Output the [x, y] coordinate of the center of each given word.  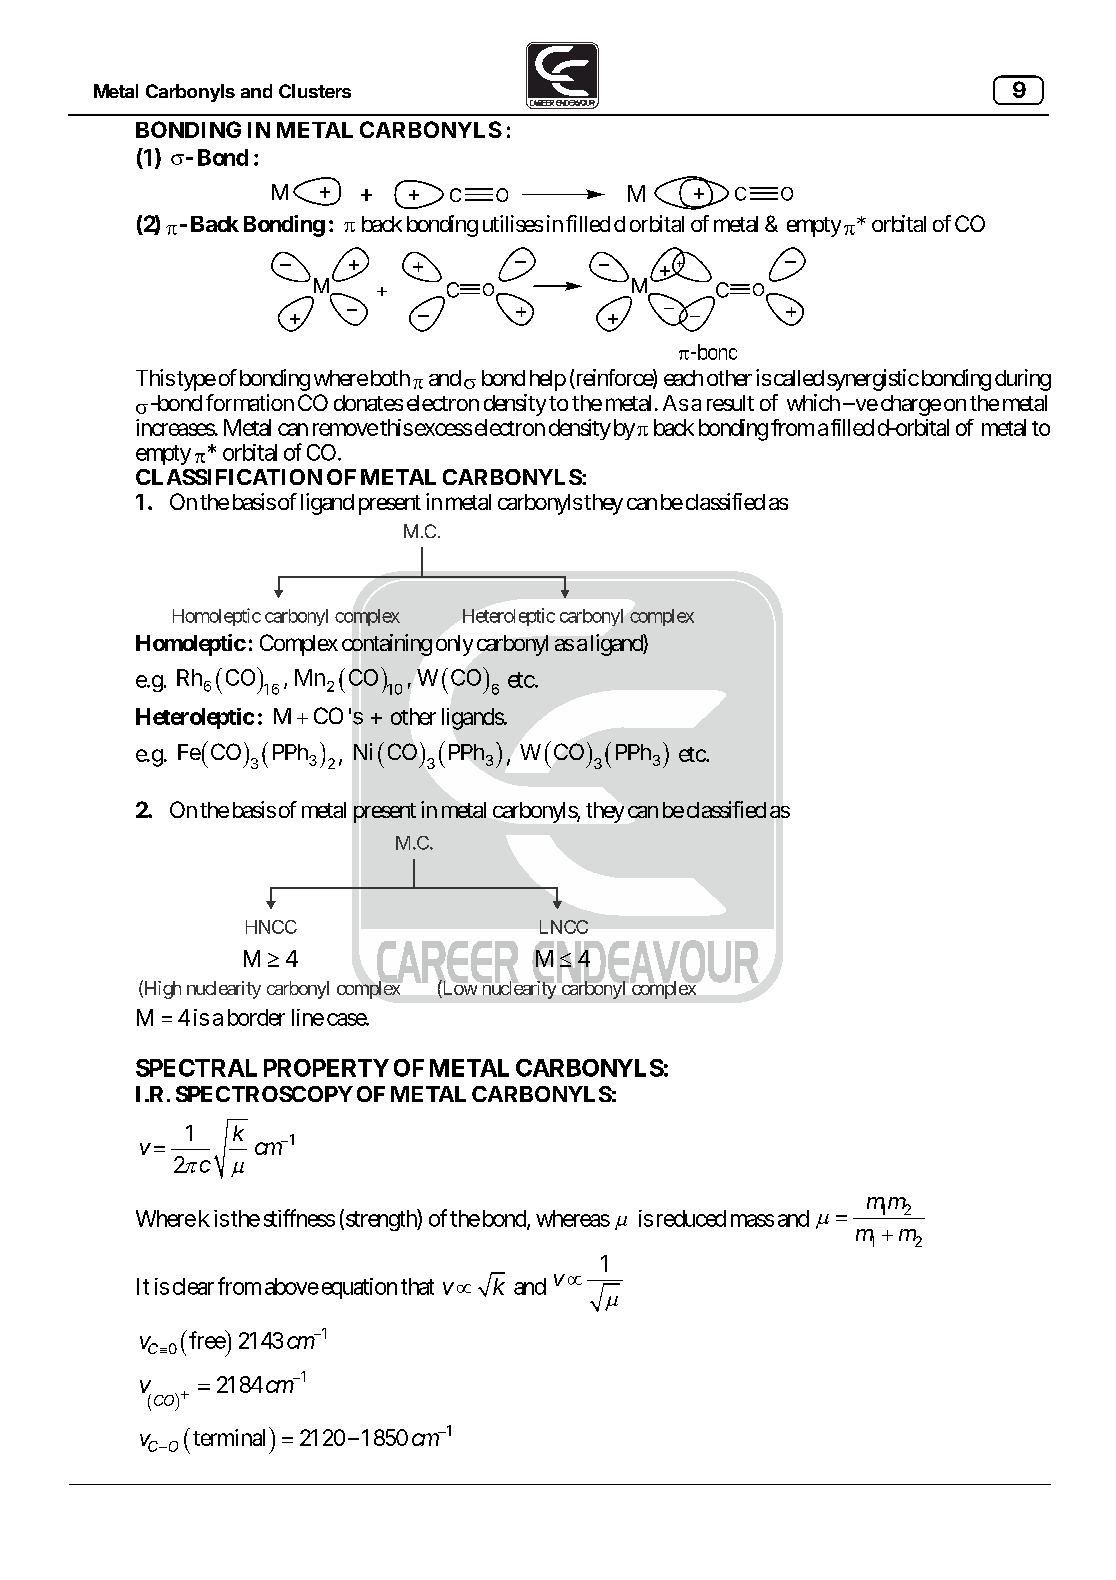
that [417, 1286]
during [1023, 380]
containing [387, 645]
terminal [229, 1437]
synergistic [873, 380]
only [454, 645]
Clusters [315, 91]
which [813, 402]
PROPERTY [326, 1068]
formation [250, 402]
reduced [691, 1218]
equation [357, 1288]
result [730, 403]
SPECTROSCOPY [264, 1094]
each [683, 378]
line [308, 1017]
